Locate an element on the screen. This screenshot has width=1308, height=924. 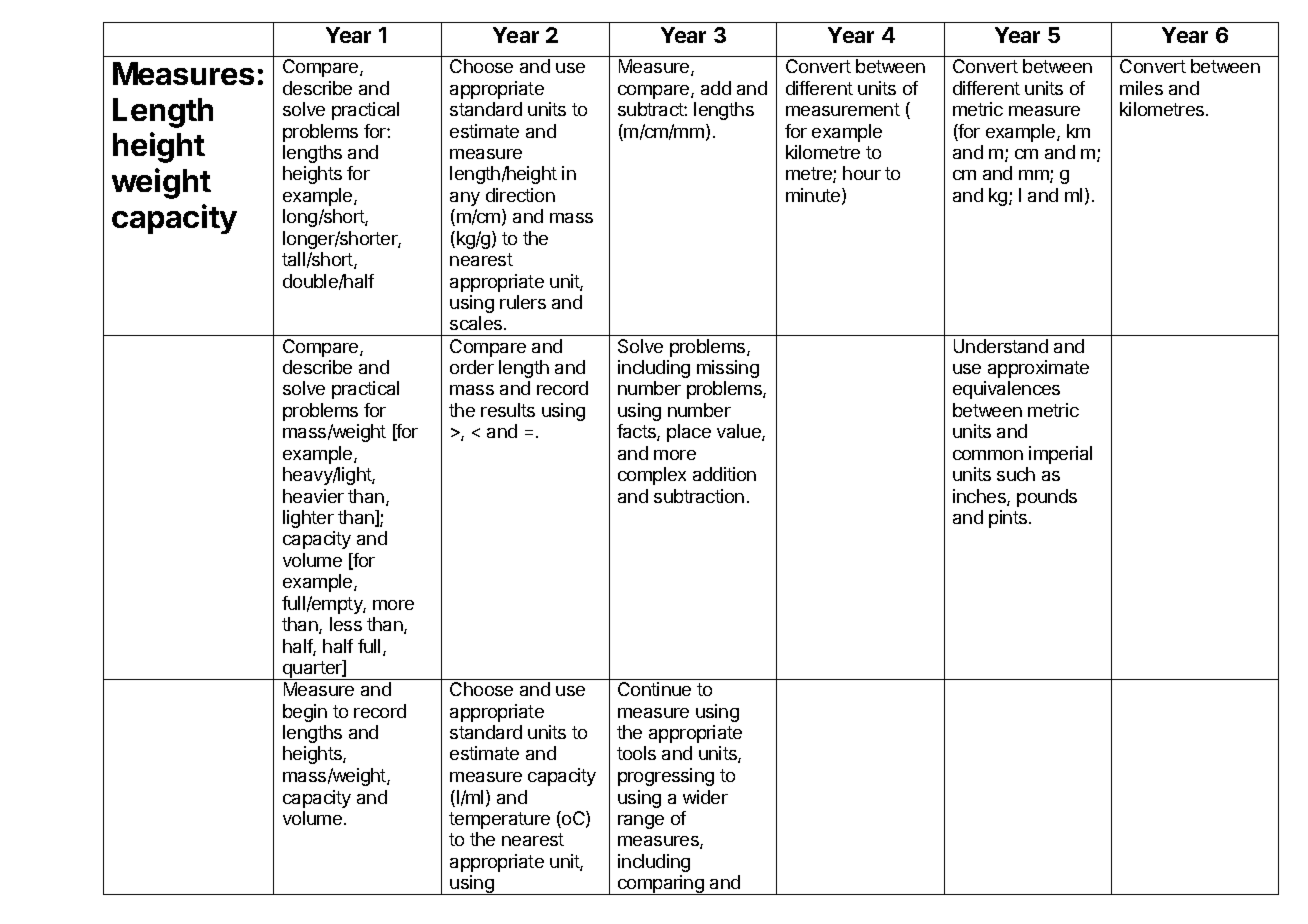
any is located at coordinates (465, 199).
